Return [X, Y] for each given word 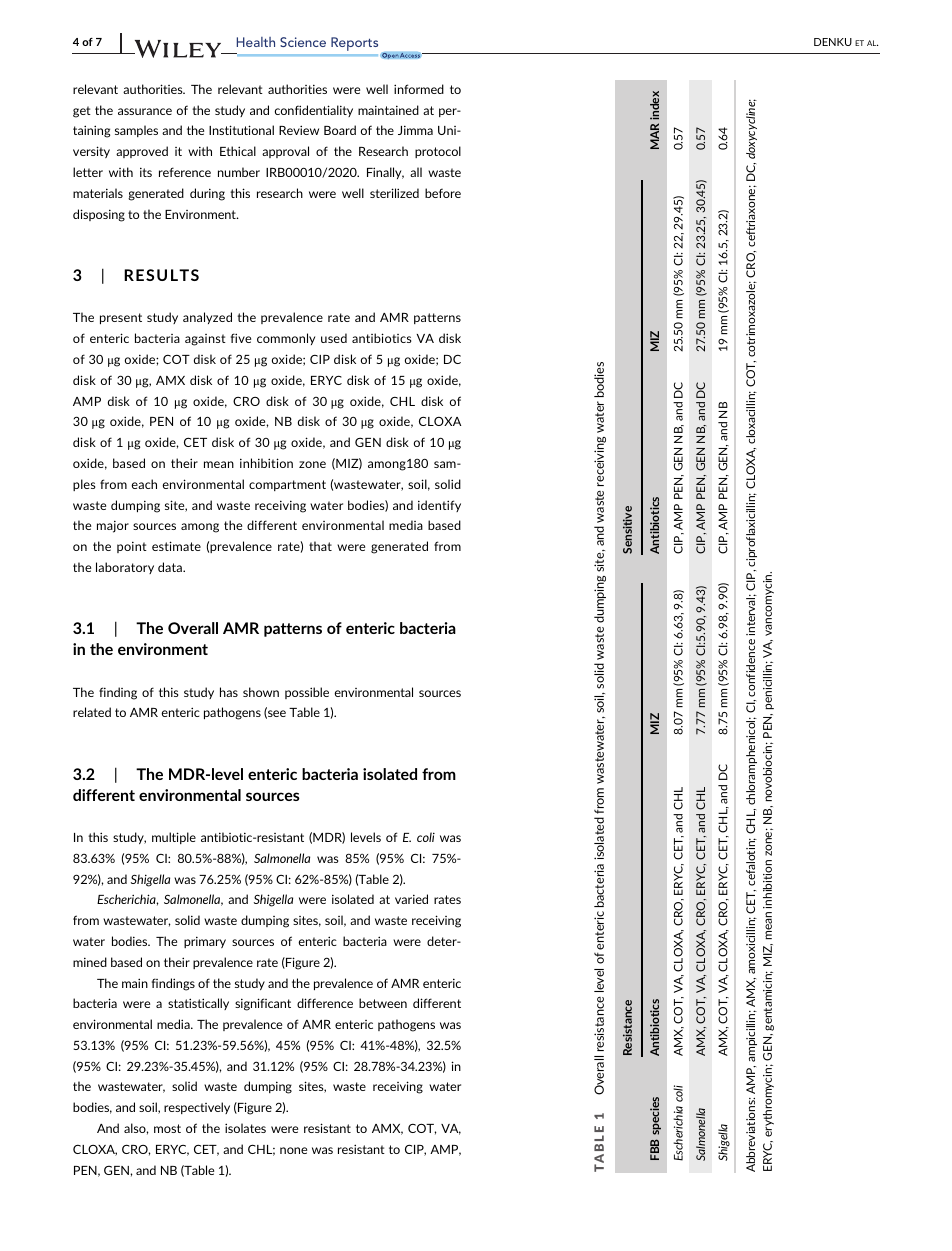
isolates [245, 1128]
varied [411, 899]
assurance [145, 111]
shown [261, 692]
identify [439, 506]
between [383, 1003]
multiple [174, 838]
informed [419, 89]
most [167, 1128]
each [144, 484]
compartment [287, 485]
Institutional [241, 130]
